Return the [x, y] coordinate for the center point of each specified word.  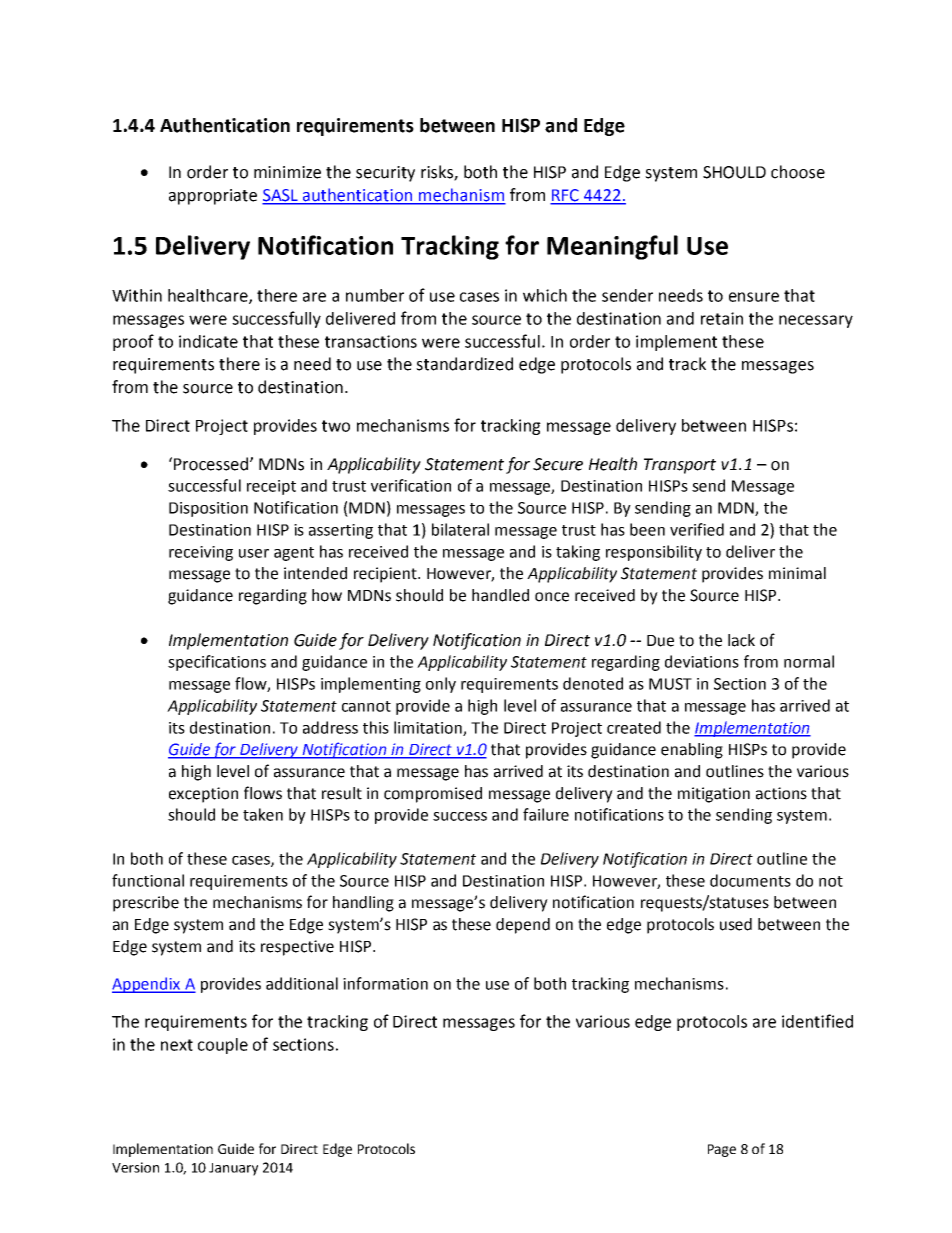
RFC [565, 196]
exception [203, 795]
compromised [433, 795]
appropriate [213, 197]
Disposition [208, 509]
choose [798, 172]
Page [722, 1150]
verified [697, 529]
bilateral [460, 529]
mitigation [714, 795]
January [233, 1169]
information [385, 983]
